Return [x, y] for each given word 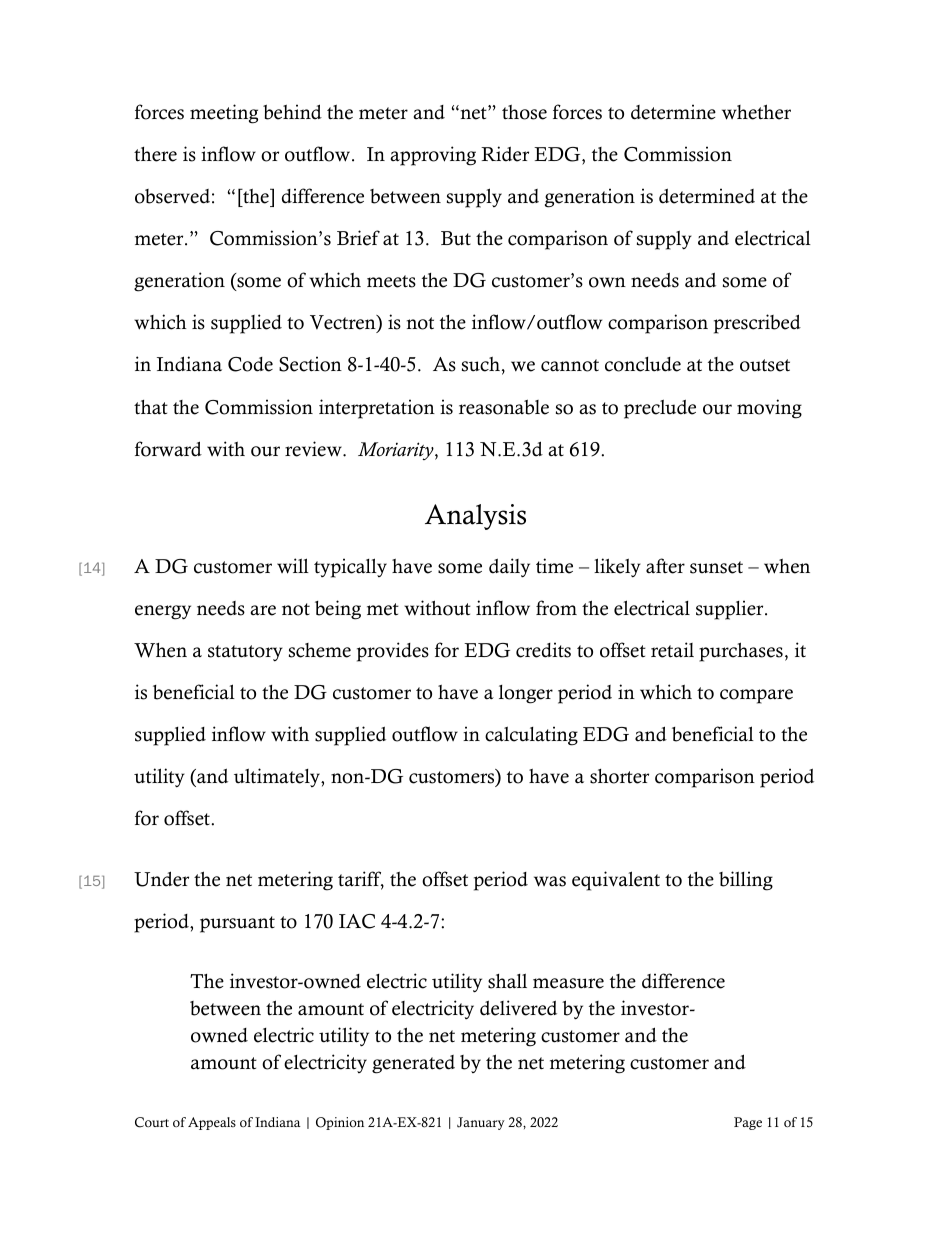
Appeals [212, 1123]
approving [433, 156]
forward [168, 449]
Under [161, 879]
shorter [619, 776]
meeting [224, 114]
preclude [660, 409]
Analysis [475, 517]
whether [756, 112]
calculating [531, 736]
